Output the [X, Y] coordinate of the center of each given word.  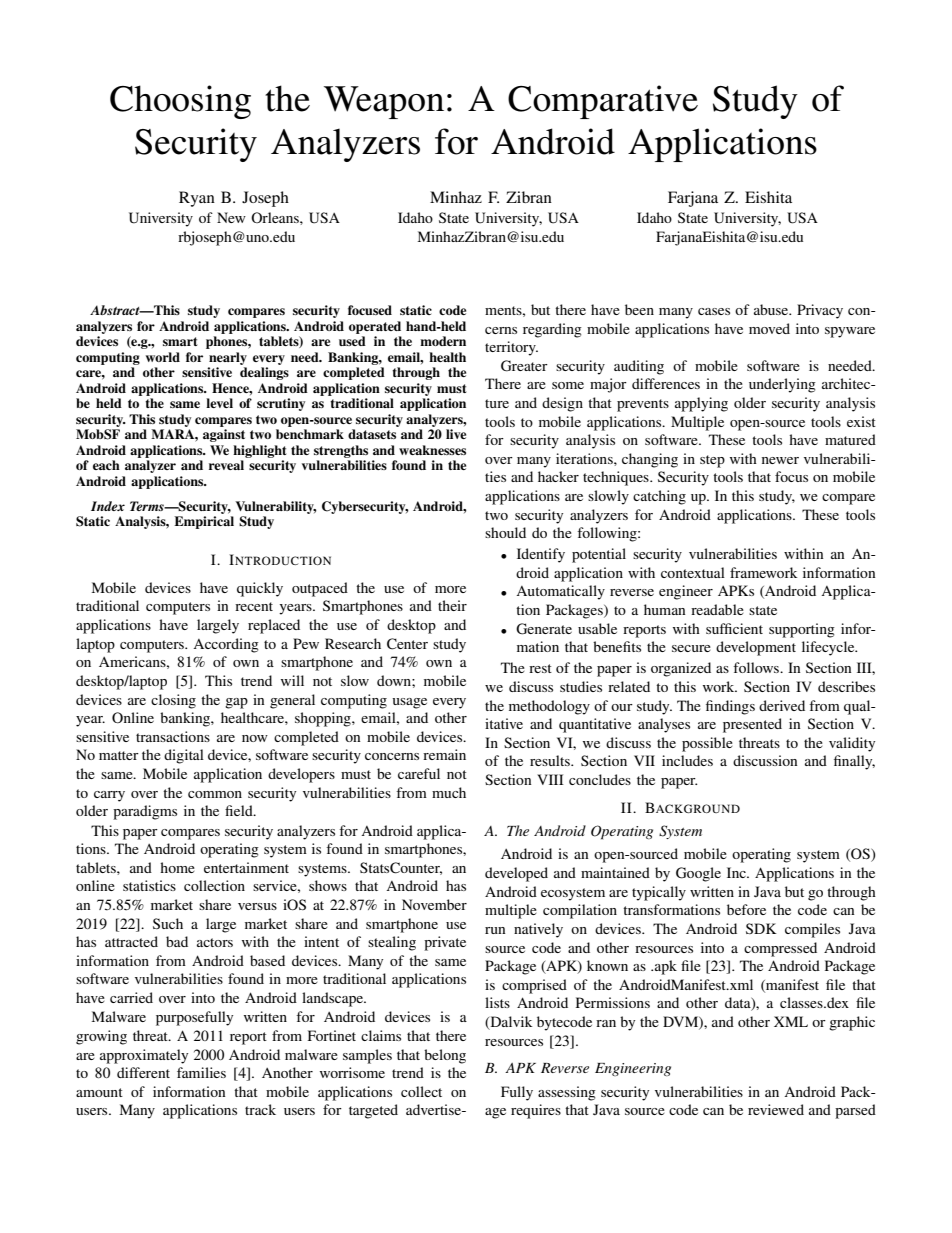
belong [445, 1056]
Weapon [384, 102]
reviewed [776, 1109]
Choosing [180, 102]
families [201, 1072]
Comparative [603, 102]
